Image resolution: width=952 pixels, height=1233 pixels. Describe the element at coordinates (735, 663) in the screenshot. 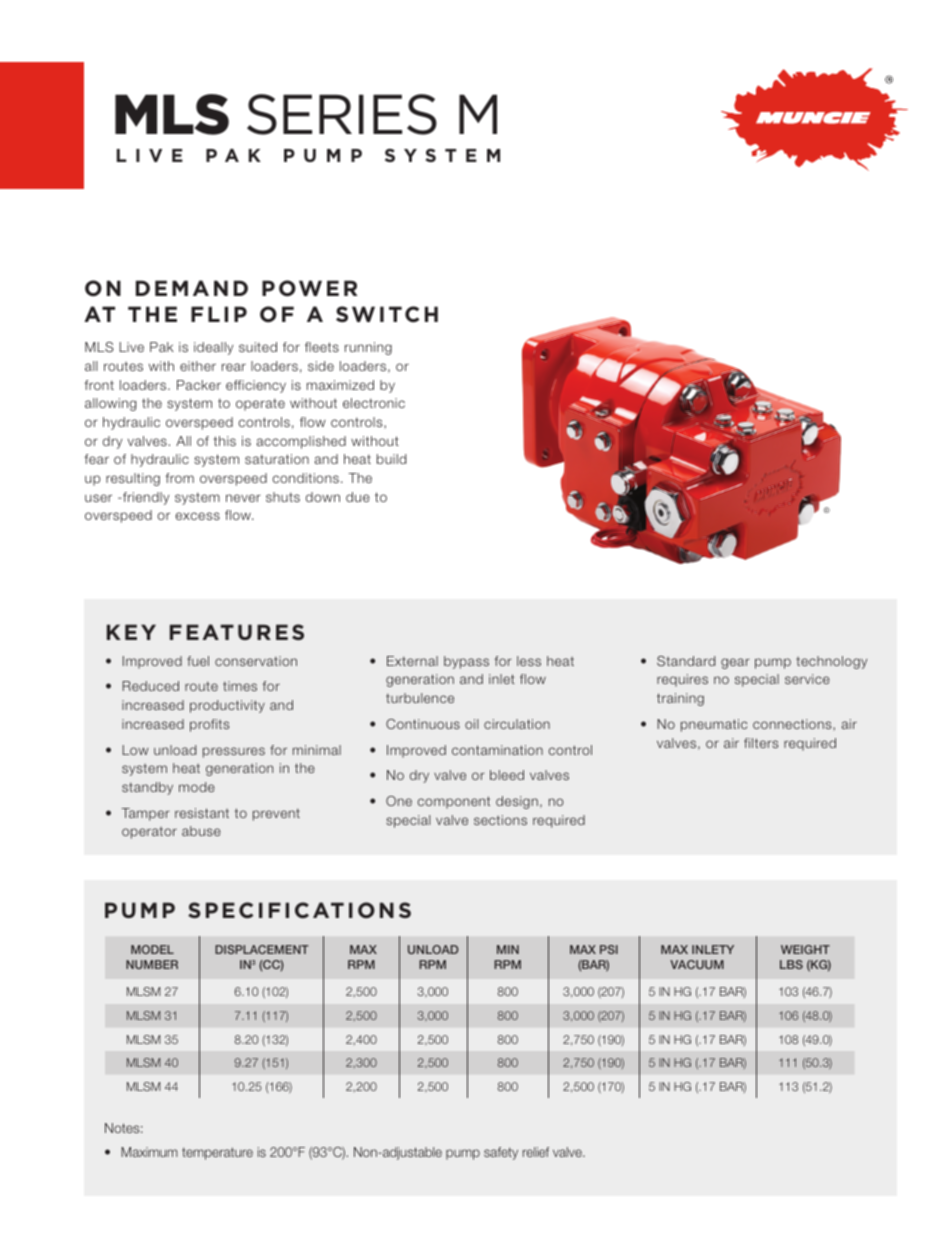

I see `gear` at that location.
